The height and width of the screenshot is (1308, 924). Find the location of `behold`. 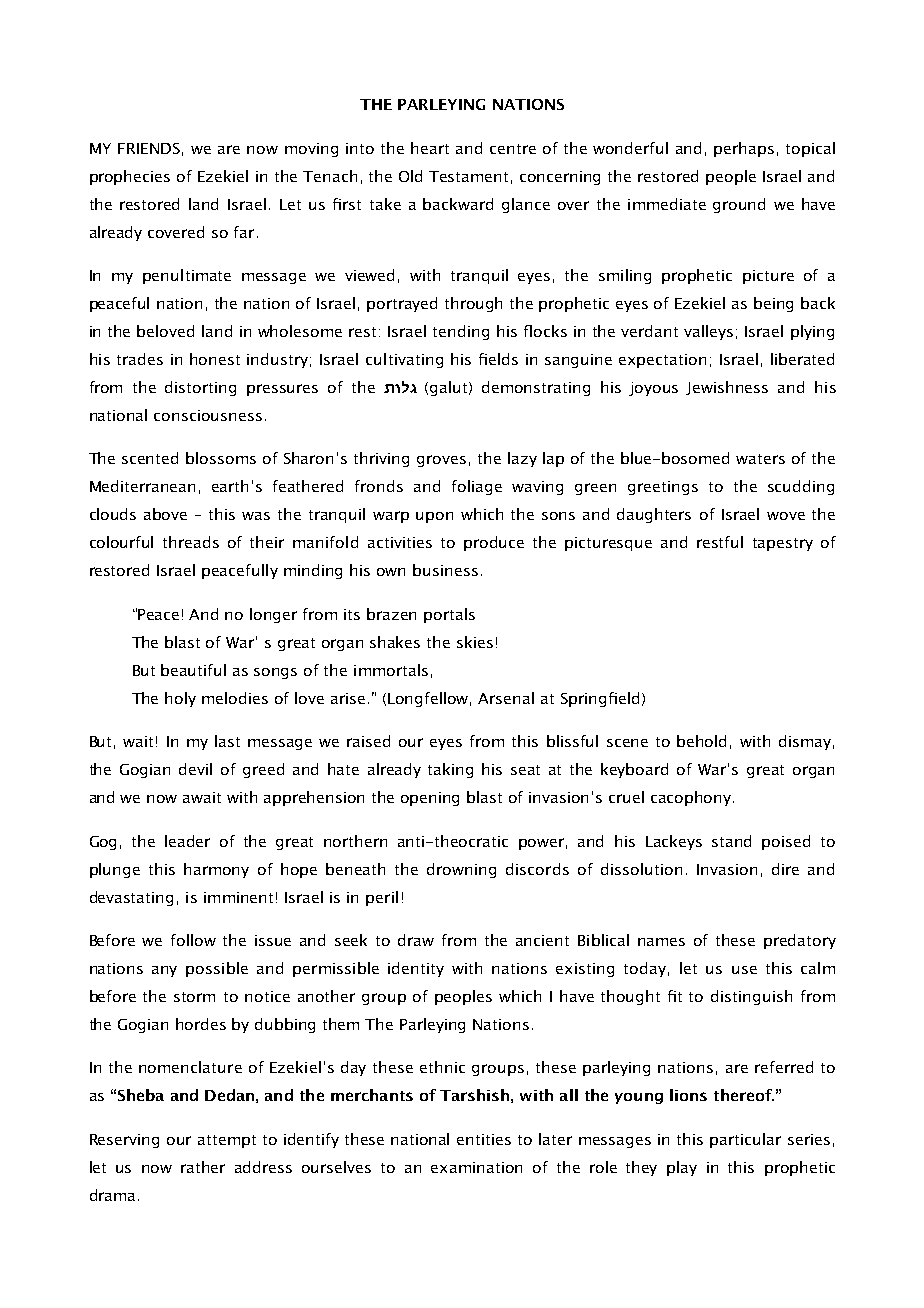

behold is located at coordinates (701, 741).
